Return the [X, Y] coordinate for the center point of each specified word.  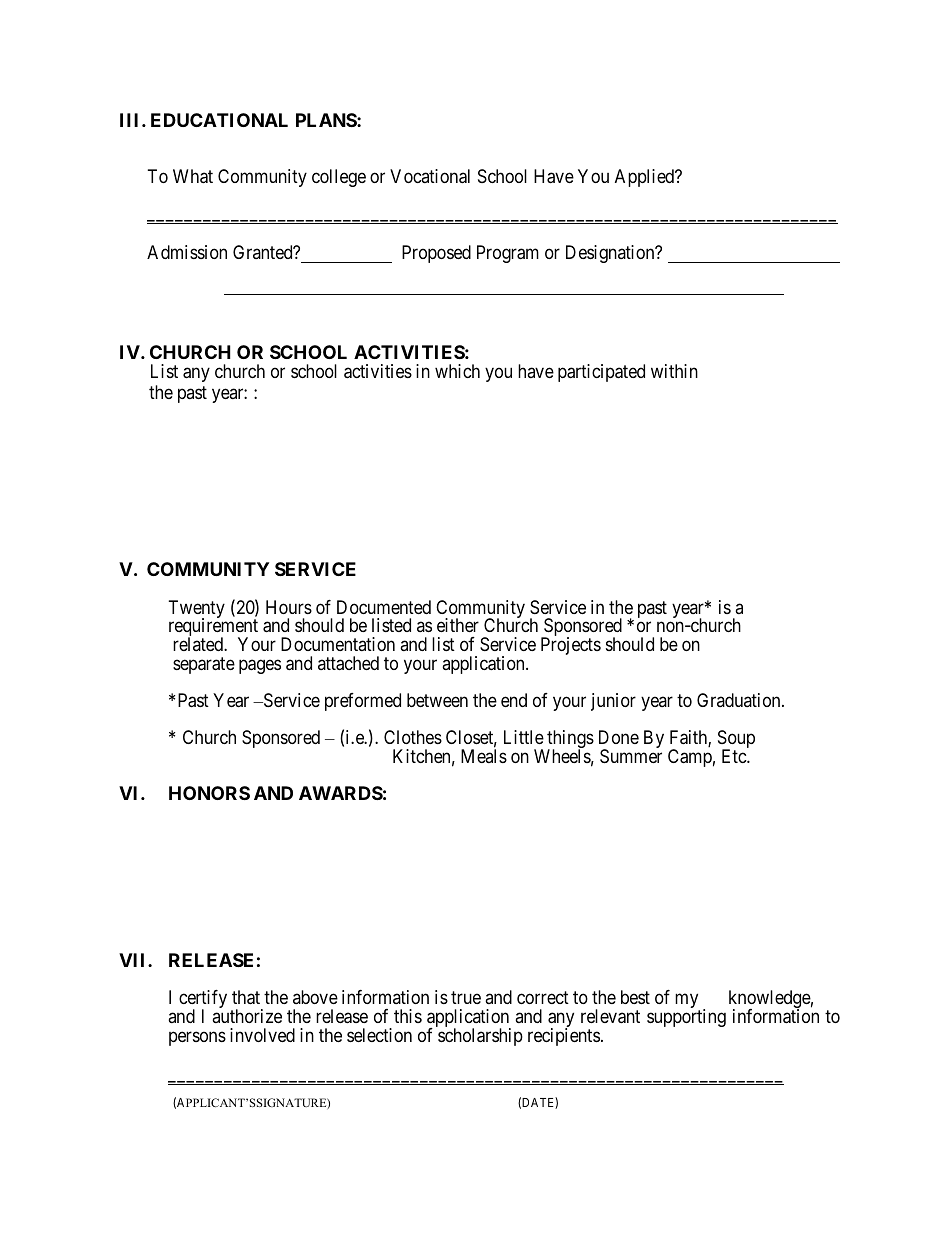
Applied [646, 178]
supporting [686, 1018]
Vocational [430, 176]
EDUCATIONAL [219, 120]
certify [203, 1000]
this [408, 1016]
